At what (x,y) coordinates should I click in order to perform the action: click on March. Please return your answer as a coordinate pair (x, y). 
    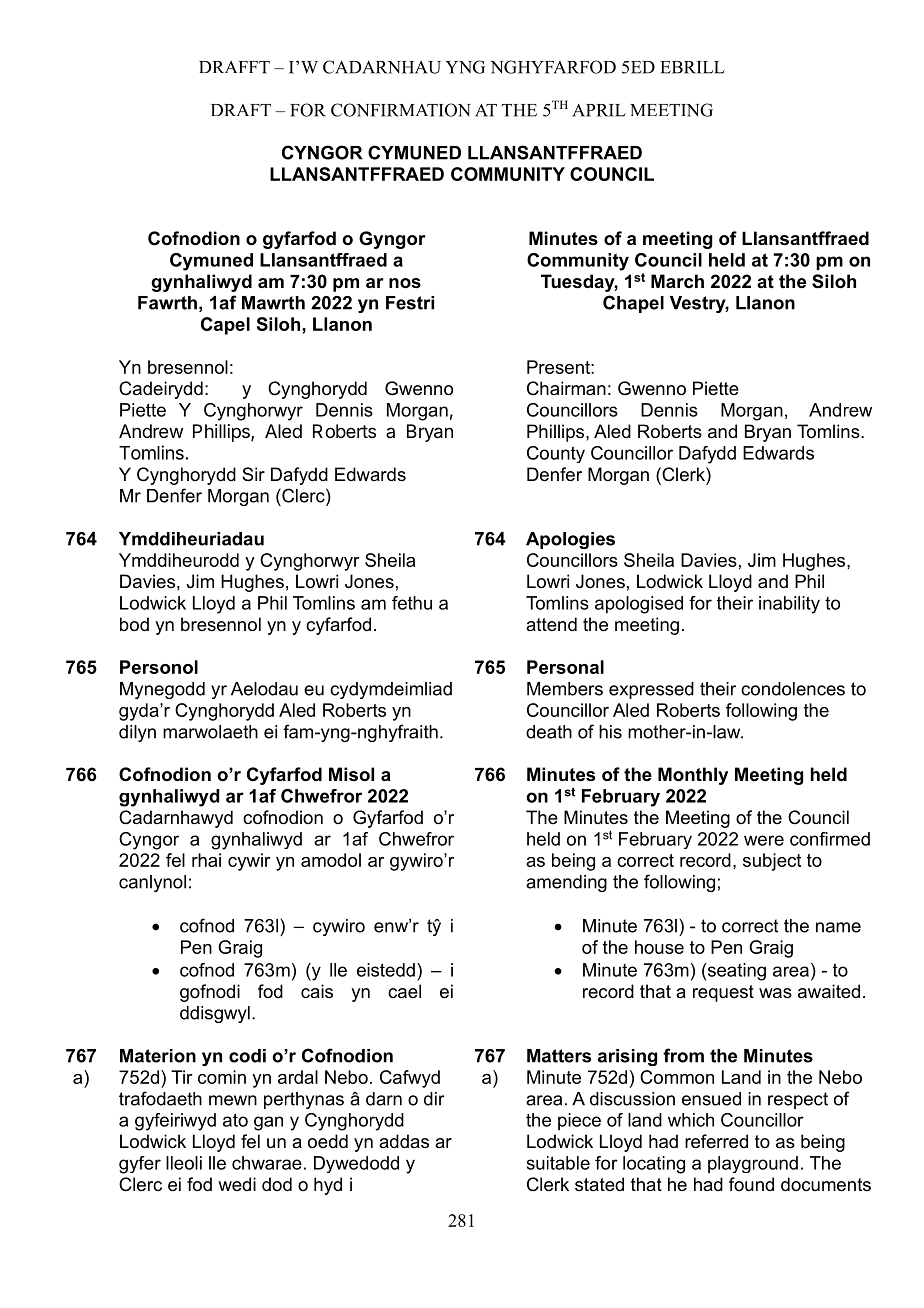
    Looking at the image, I should click on (677, 281).
